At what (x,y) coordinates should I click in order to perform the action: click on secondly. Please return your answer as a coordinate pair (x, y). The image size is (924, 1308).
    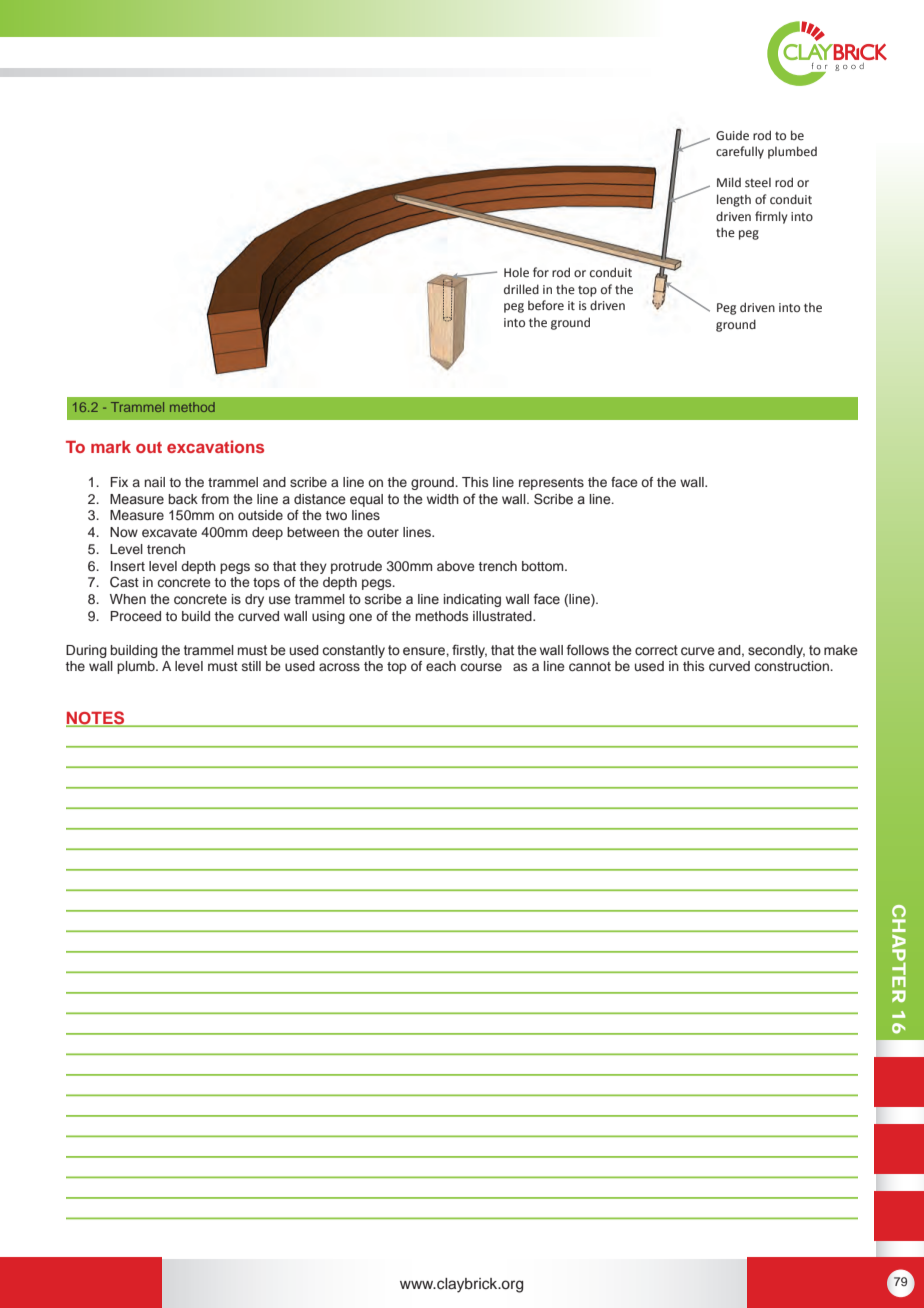
    Looking at the image, I should click on (776, 651).
